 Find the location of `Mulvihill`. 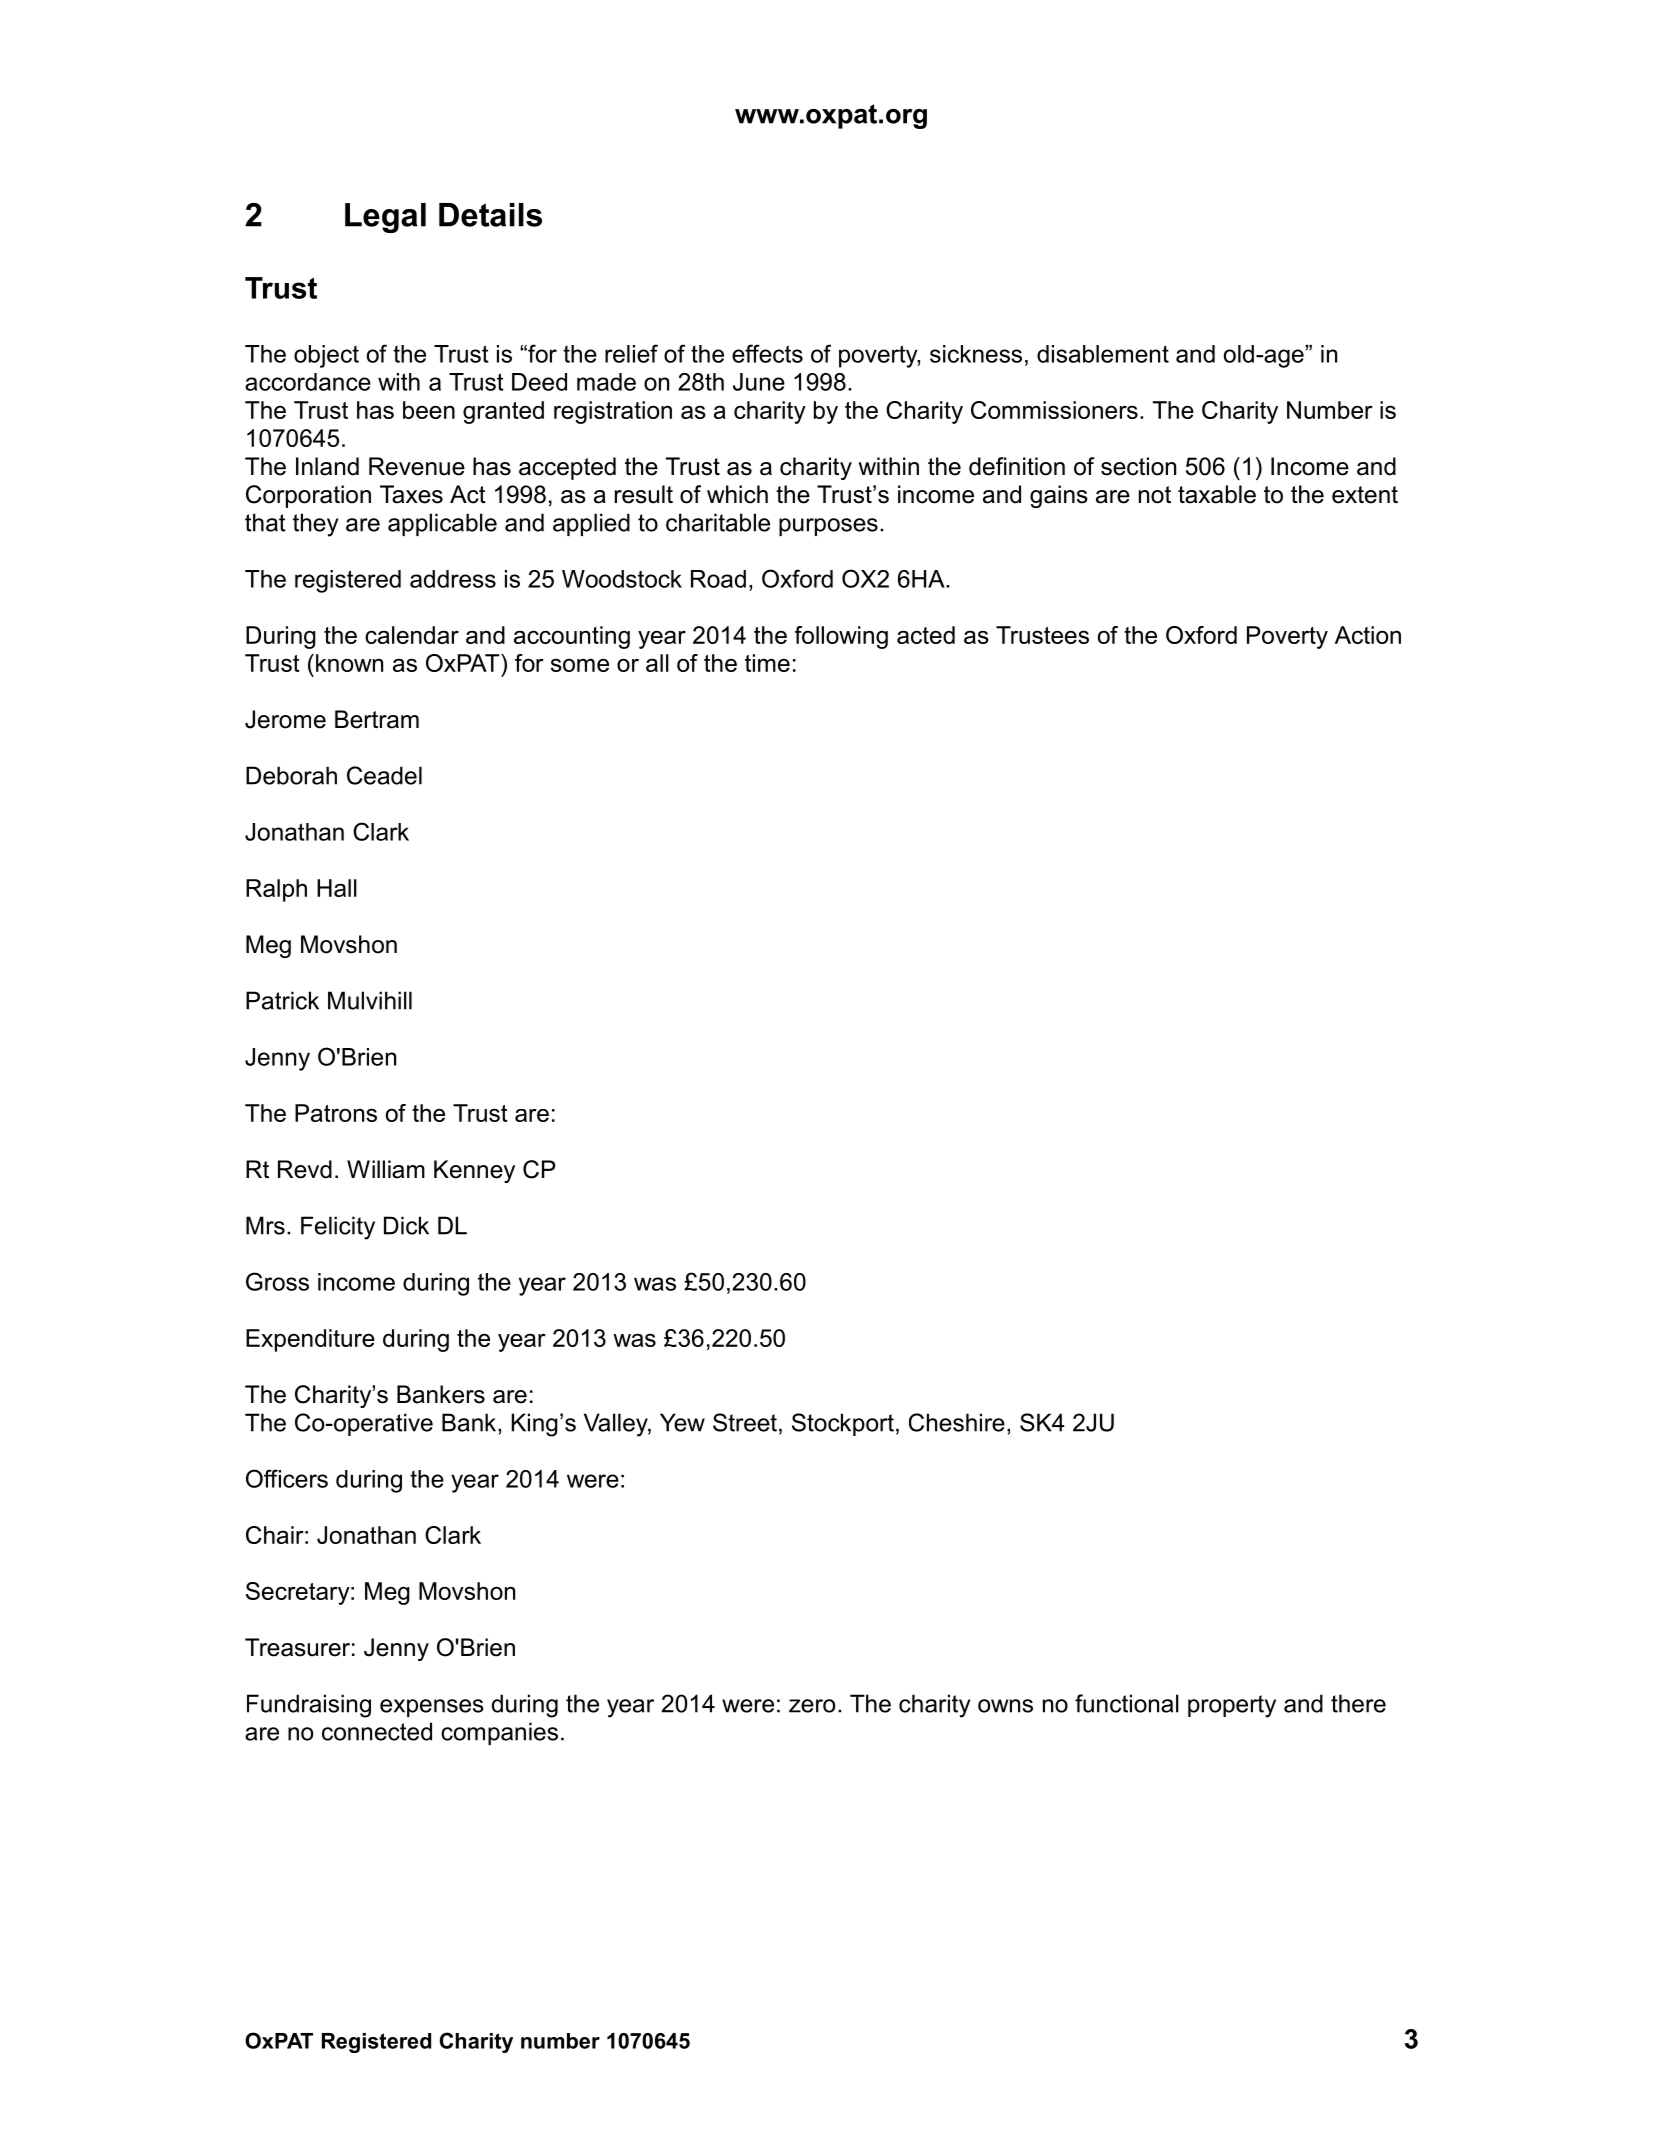

Mulvihill is located at coordinates (370, 1000).
